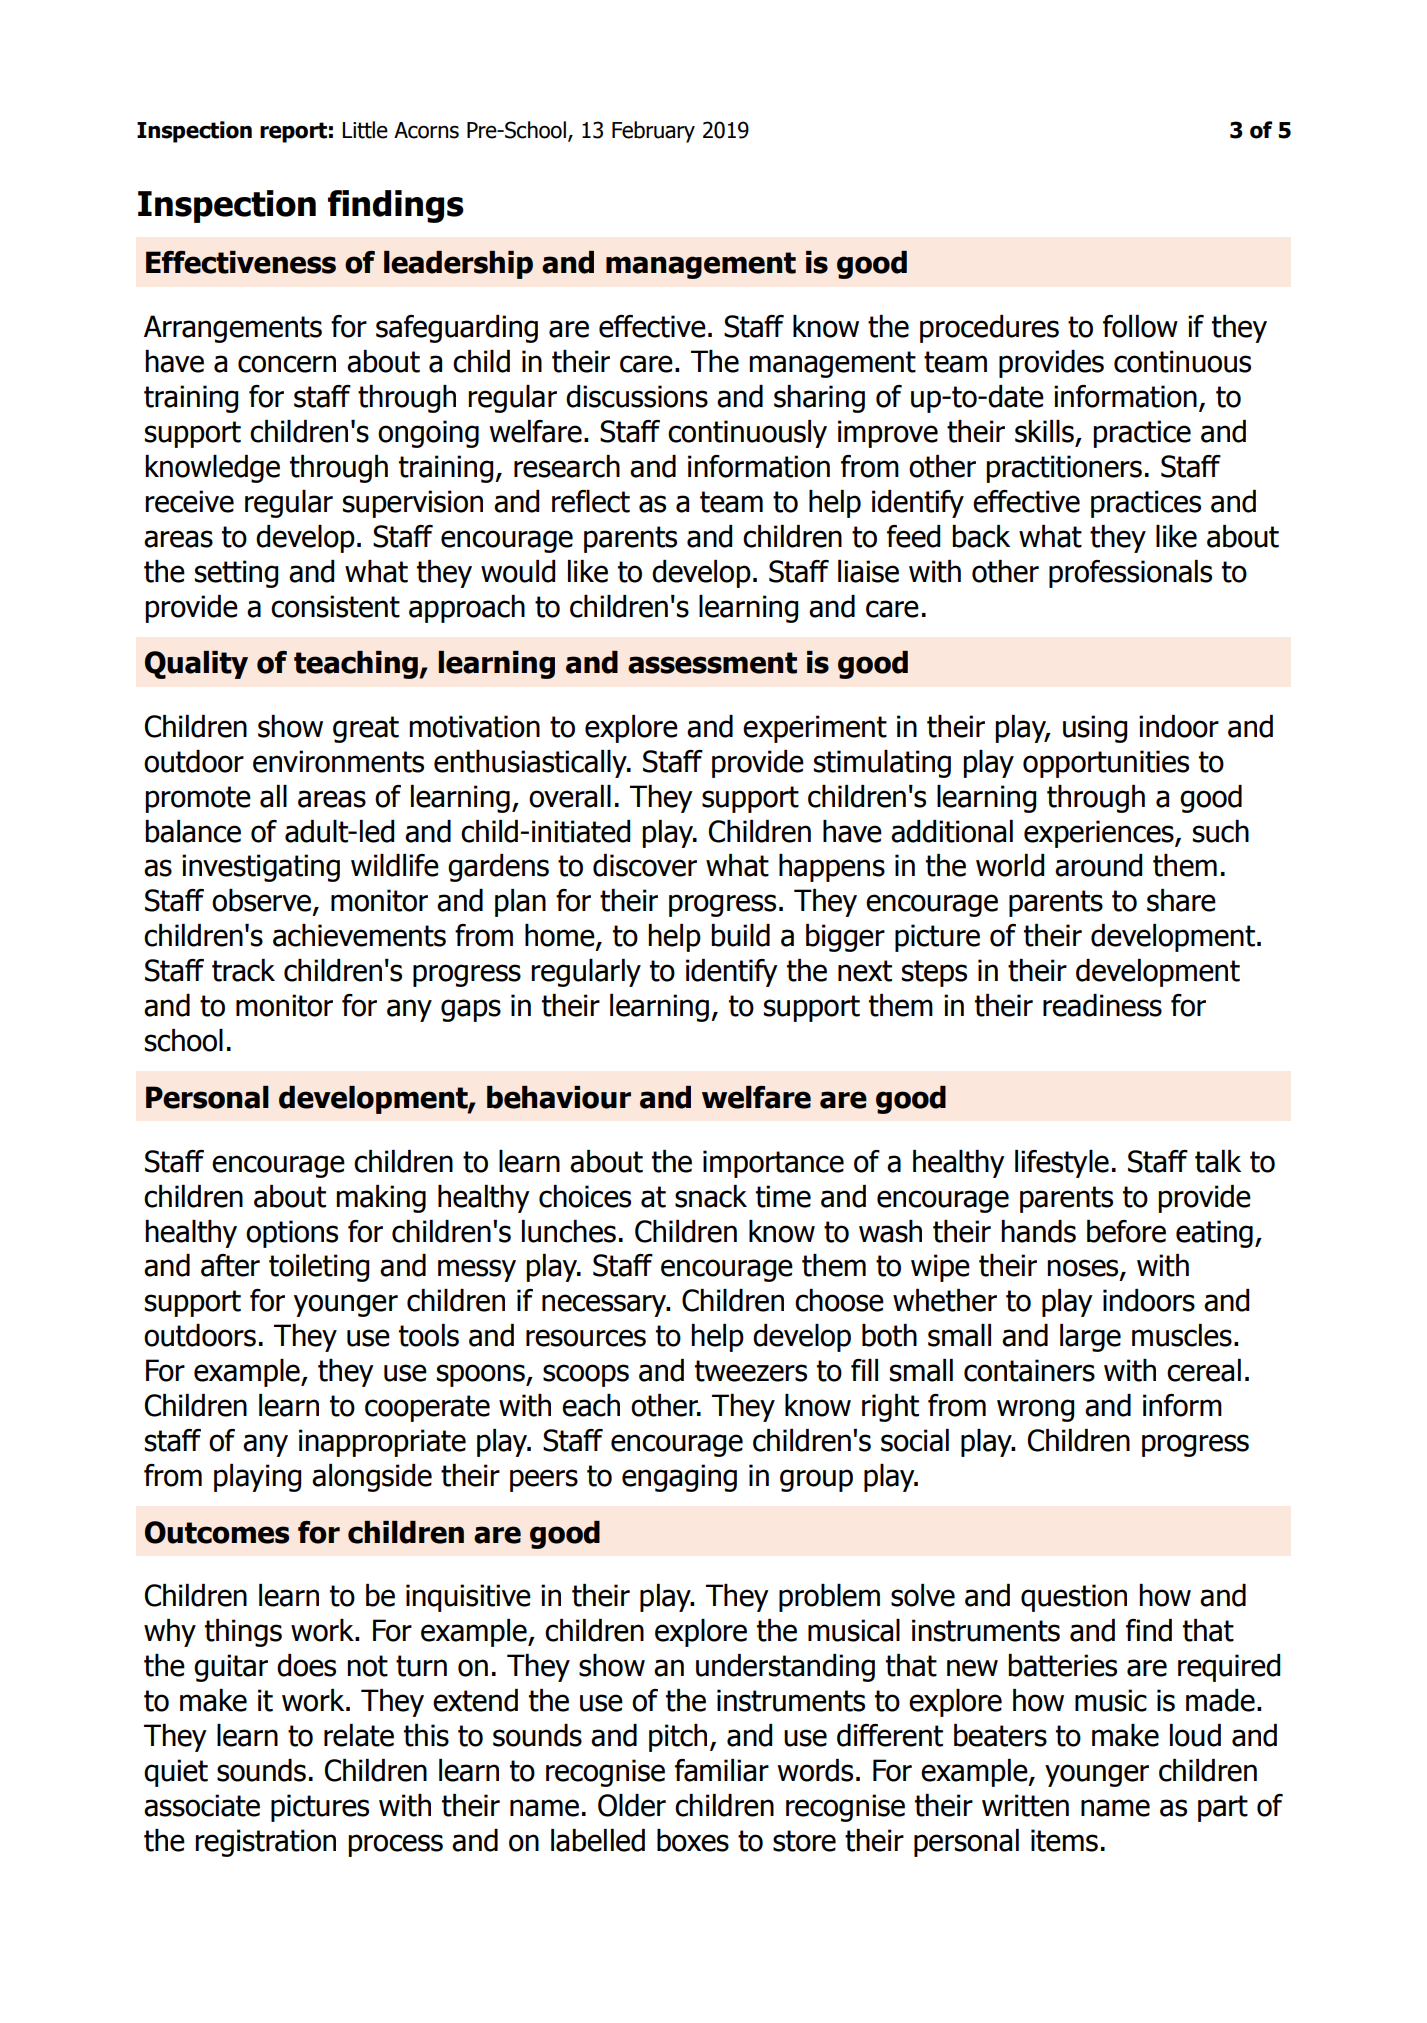  What do you see at coordinates (711, 1196) in the image?
I see `snack` at bounding box center [711, 1196].
